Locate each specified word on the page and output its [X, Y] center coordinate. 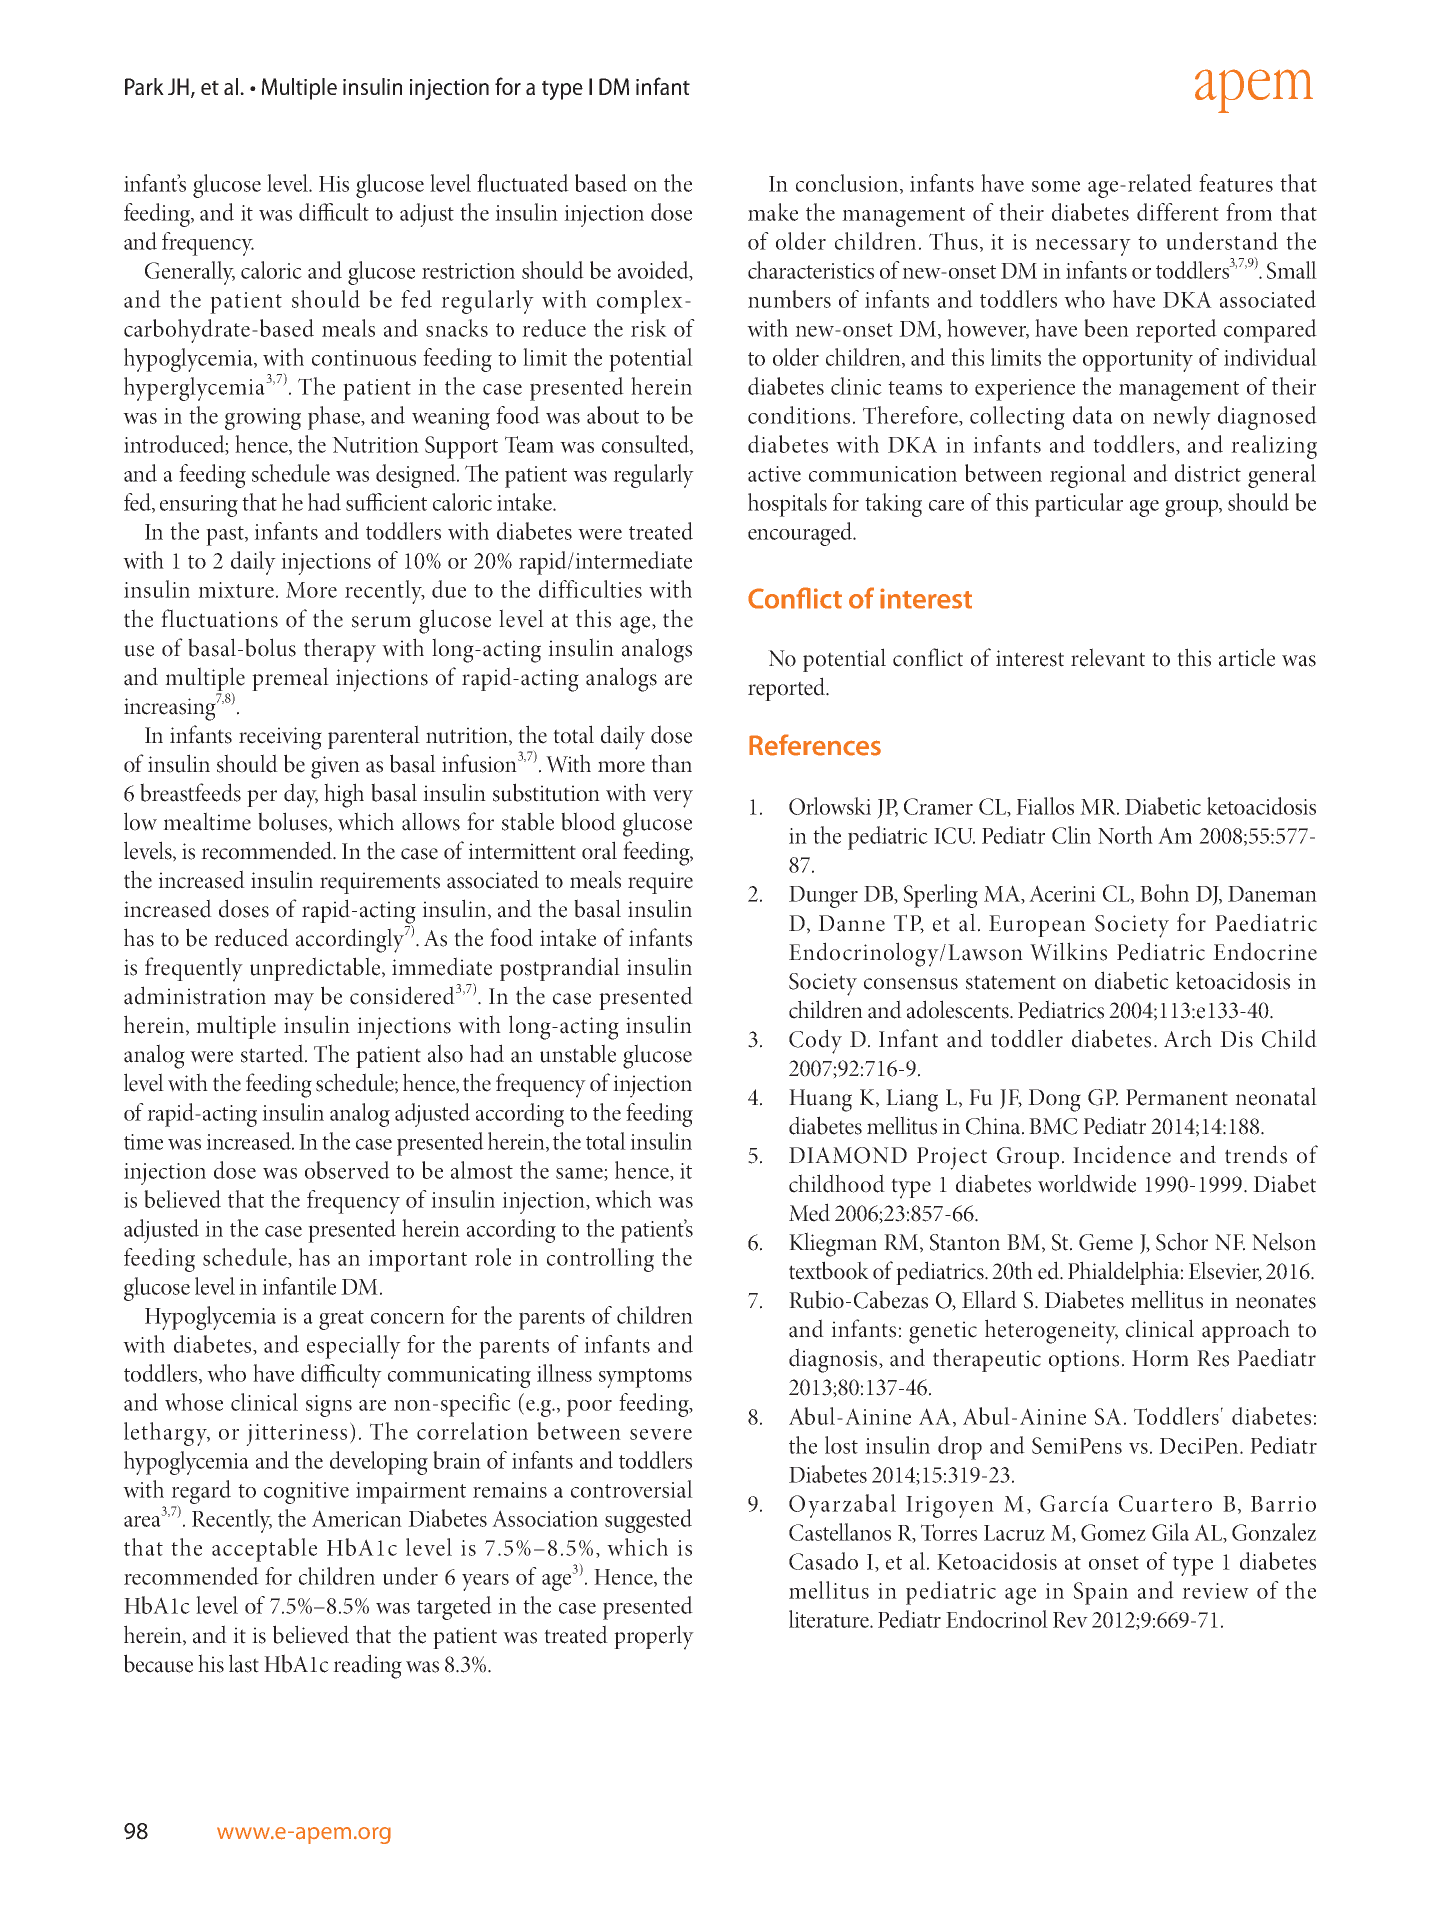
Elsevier [1225, 1271]
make [773, 212]
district [1208, 473]
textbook [829, 1270]
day [301, 795]
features [1236, 183]
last [244, 1663]
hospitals [787, 505]
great [341, 1320]
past [226, 536]
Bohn [1164, 893]
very [673, 799]
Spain [1101, 1593]
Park [144, 86]
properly [654, 1637]
